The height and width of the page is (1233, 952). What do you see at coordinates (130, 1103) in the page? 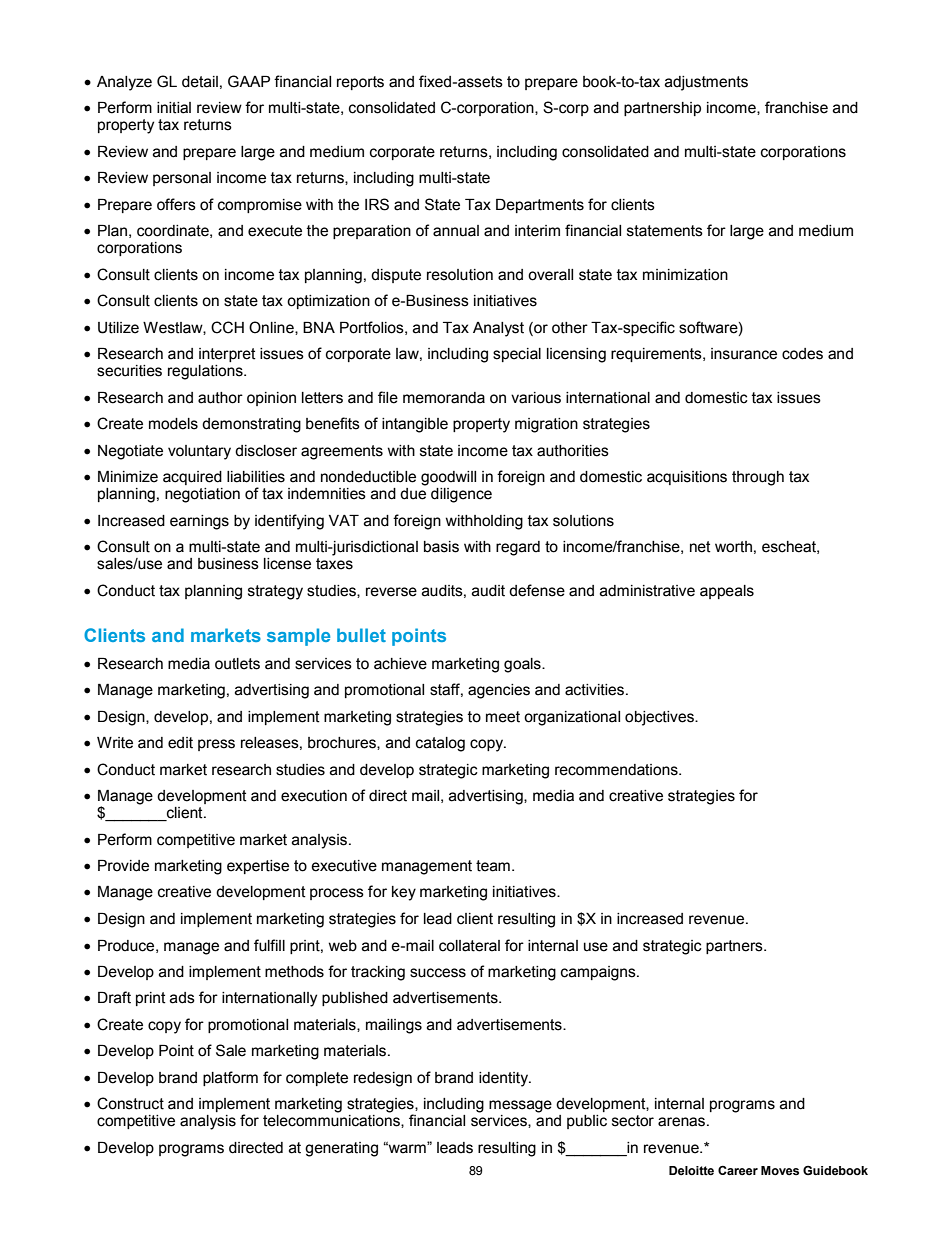
I see `Construct` at bounding box center [130, 1103].
